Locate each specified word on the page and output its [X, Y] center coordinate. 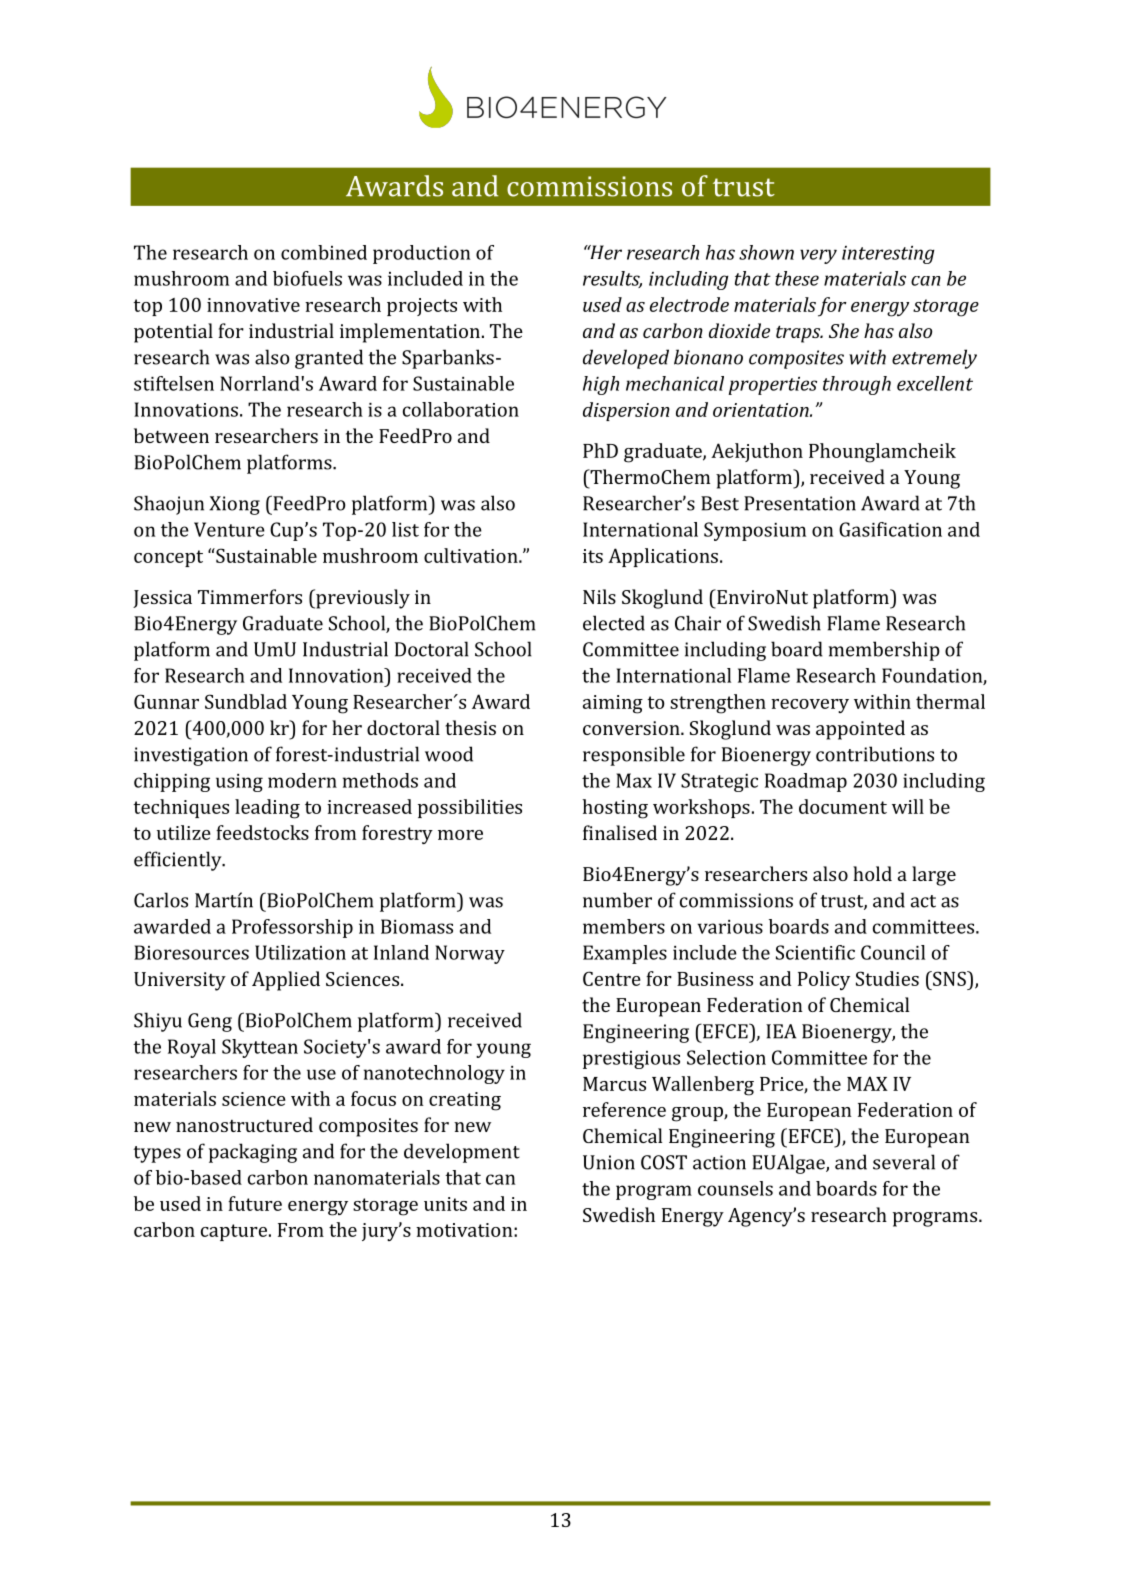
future [255, 1203]
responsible [634, 756]
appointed [860, 730]
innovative [253, 305]
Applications [663, 557]
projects [422, 307]
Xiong [234, 505]
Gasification [890, 529]
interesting [888, 255]
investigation [191, 756]
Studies [887, 978]
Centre [612, 978]
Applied [286, 981]
